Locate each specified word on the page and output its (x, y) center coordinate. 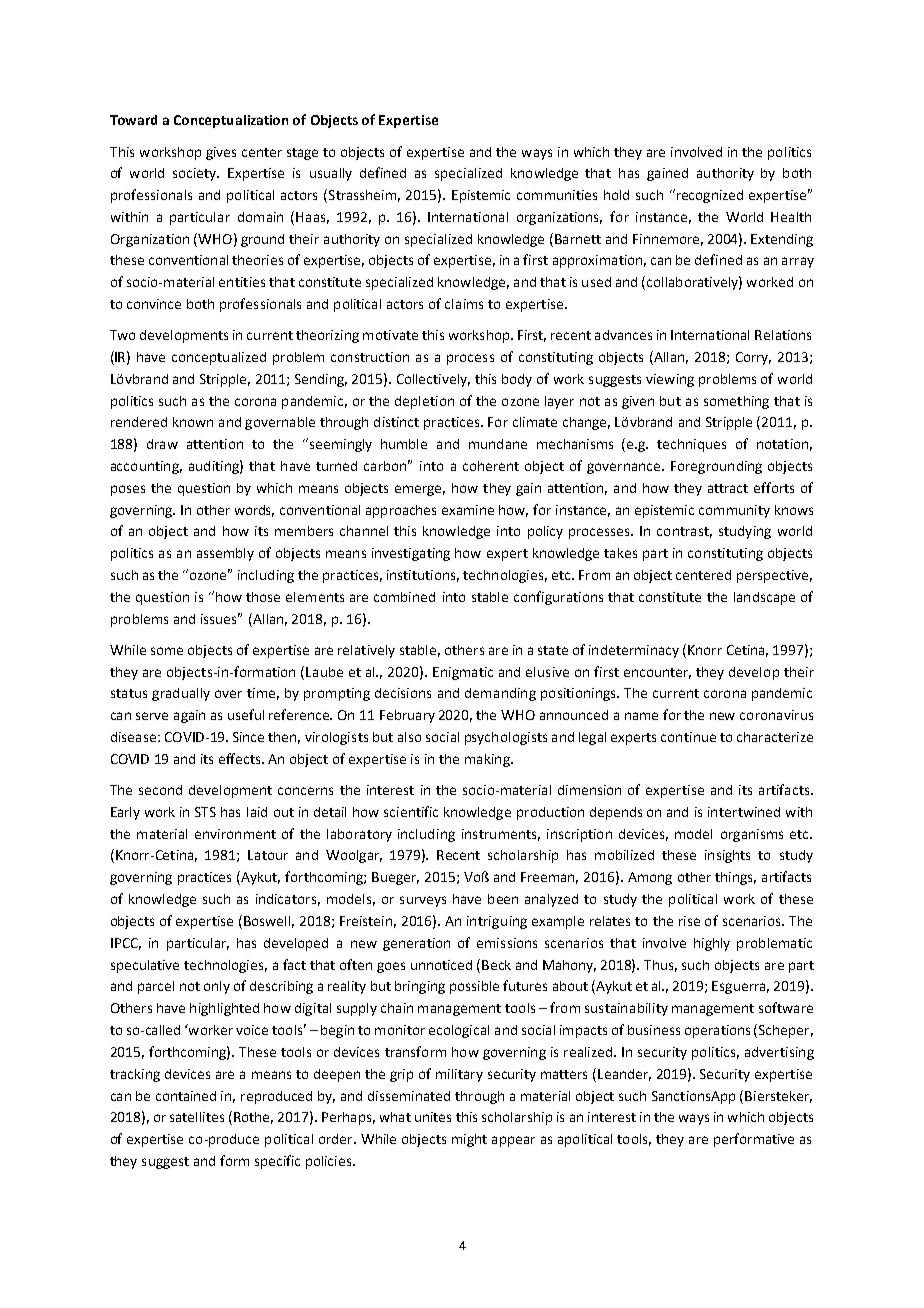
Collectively (433, 380)
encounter (657, 673)
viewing (670, 380)
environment (235, 834)
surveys (423, 901)
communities (557, 195)
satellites (197, 1117)
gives (221, 153)
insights (727, 856)
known (193, 422)
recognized (710, 196)
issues (220, 618)
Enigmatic (463, 673)
